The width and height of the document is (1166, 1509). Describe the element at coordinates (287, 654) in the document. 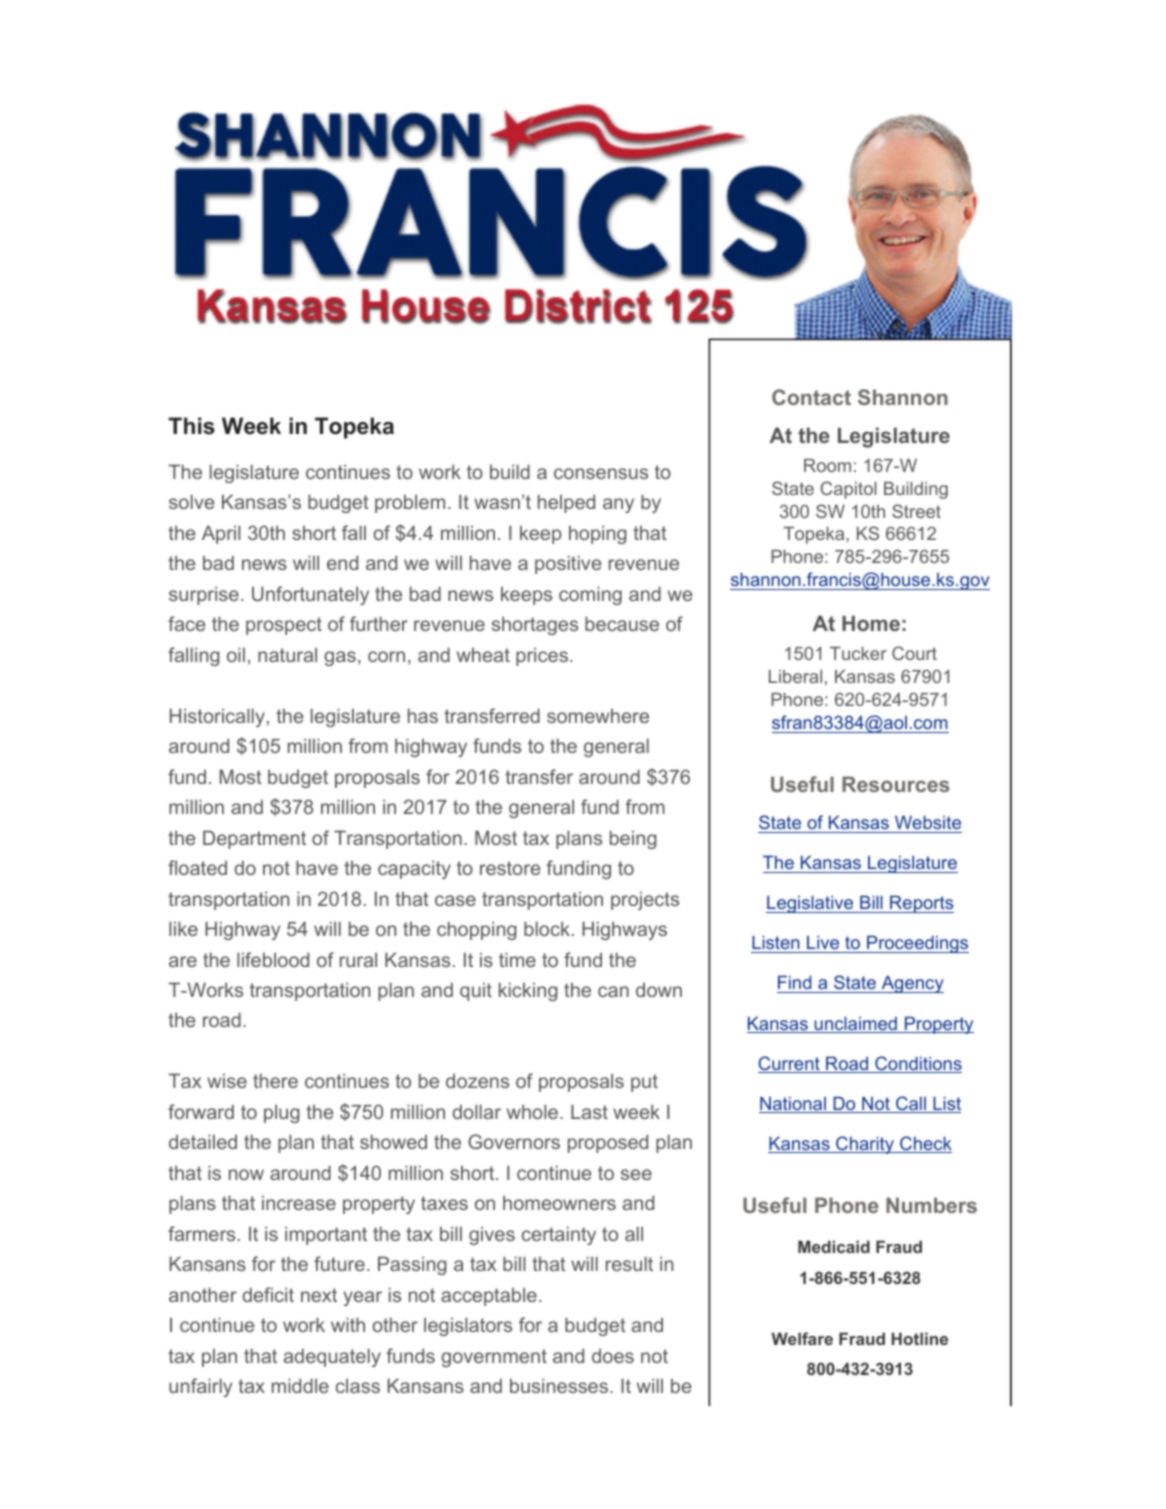

I see `natural` at that location.
